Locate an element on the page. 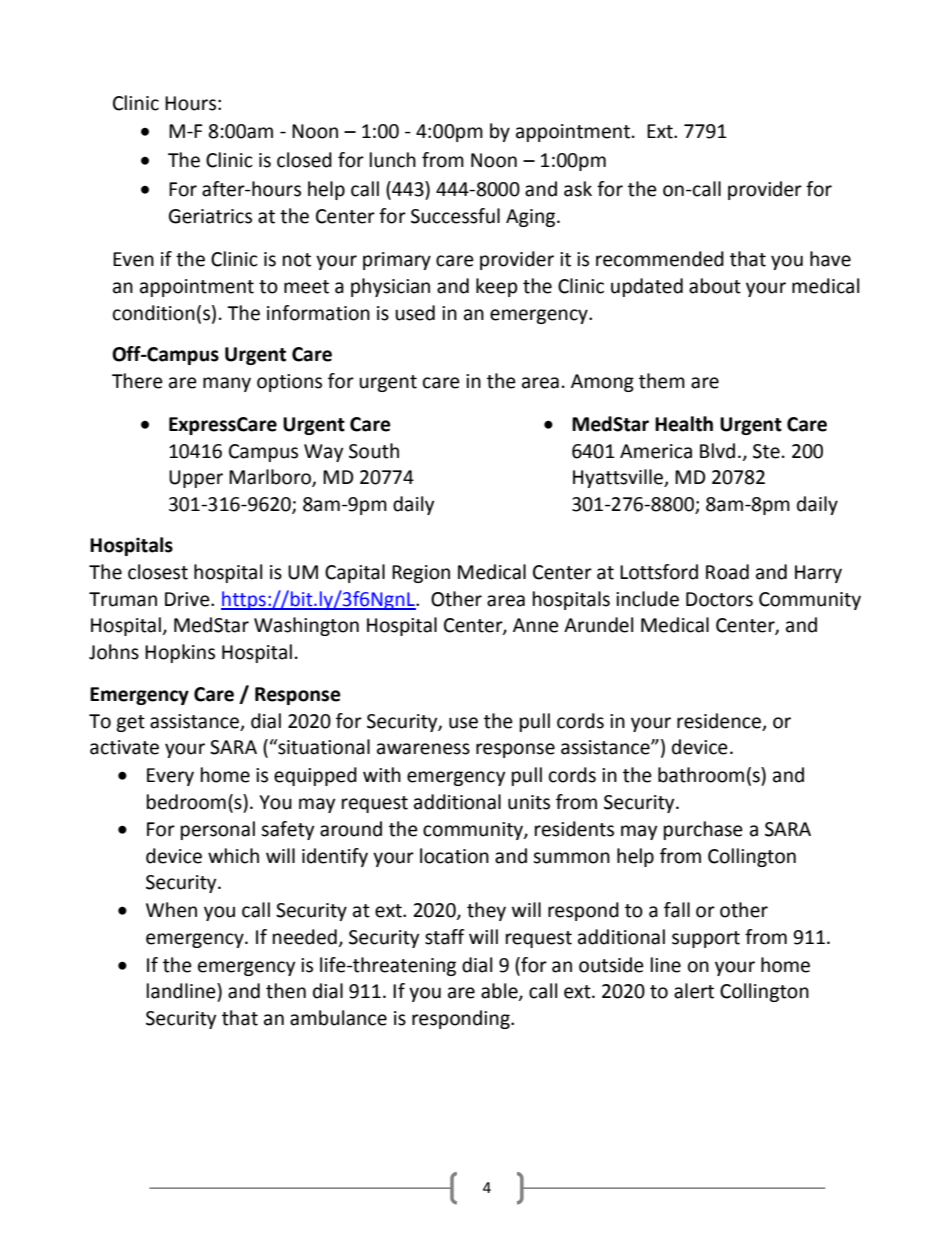 The image size is (952, 1233). recommended is located at coordinates (660, 259).
